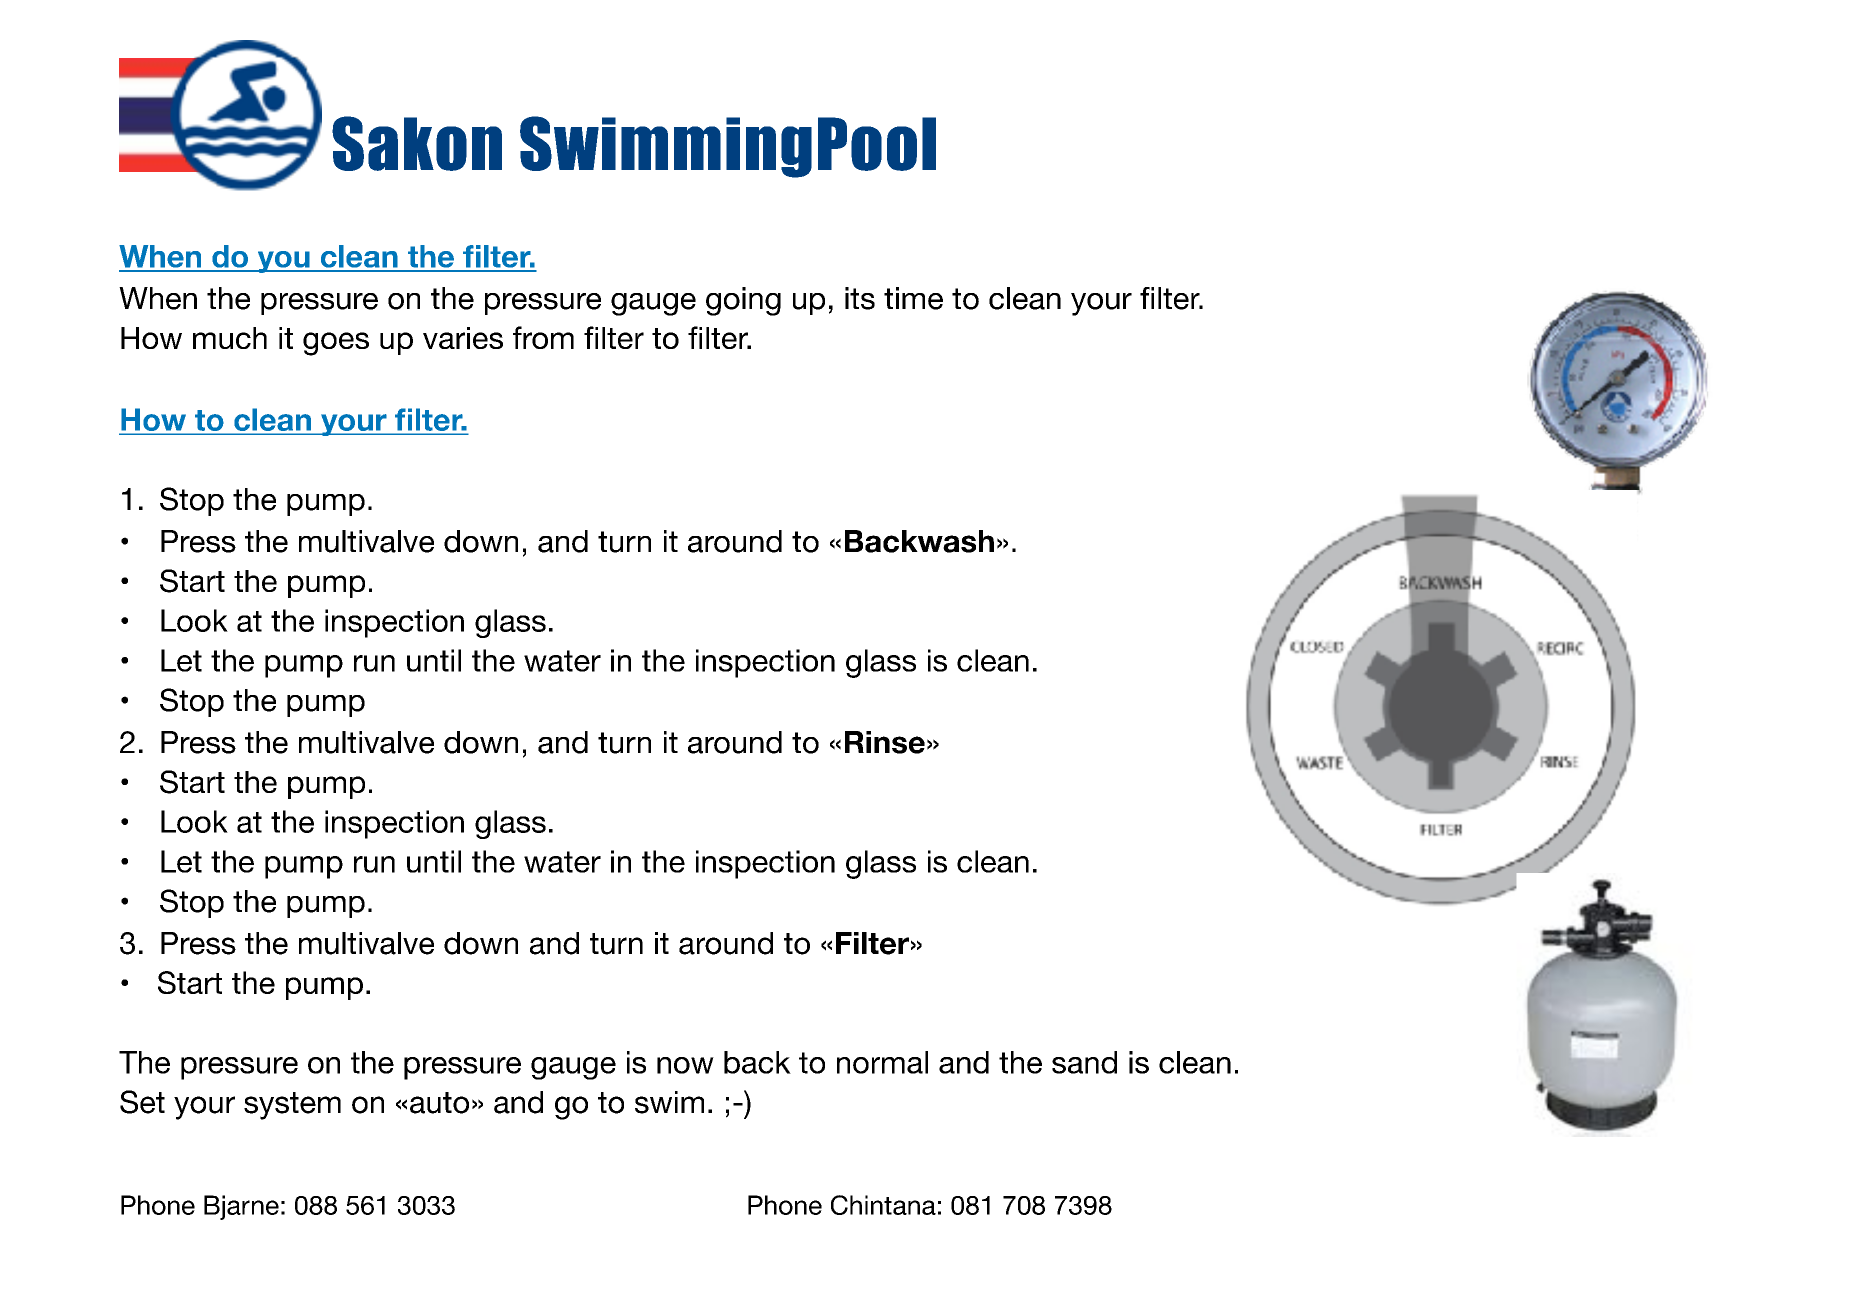 The height and width of the screenshot is (1314, 1859). Describe the element at coordinates (241, 1207) in the screenshot. I see `Bjarne` at that location.
